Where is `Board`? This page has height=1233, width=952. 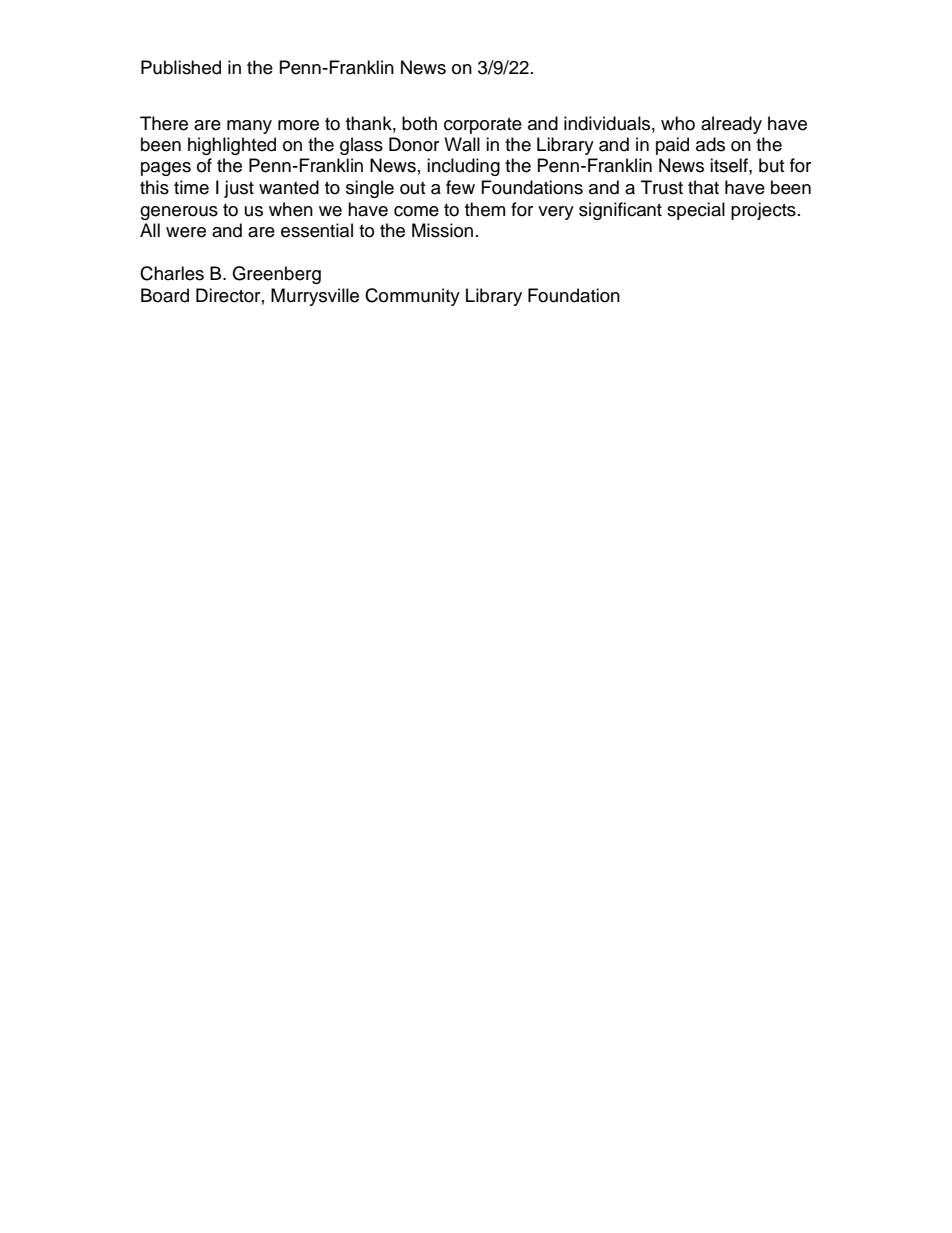
Board is located at coordinates (165, 295).
